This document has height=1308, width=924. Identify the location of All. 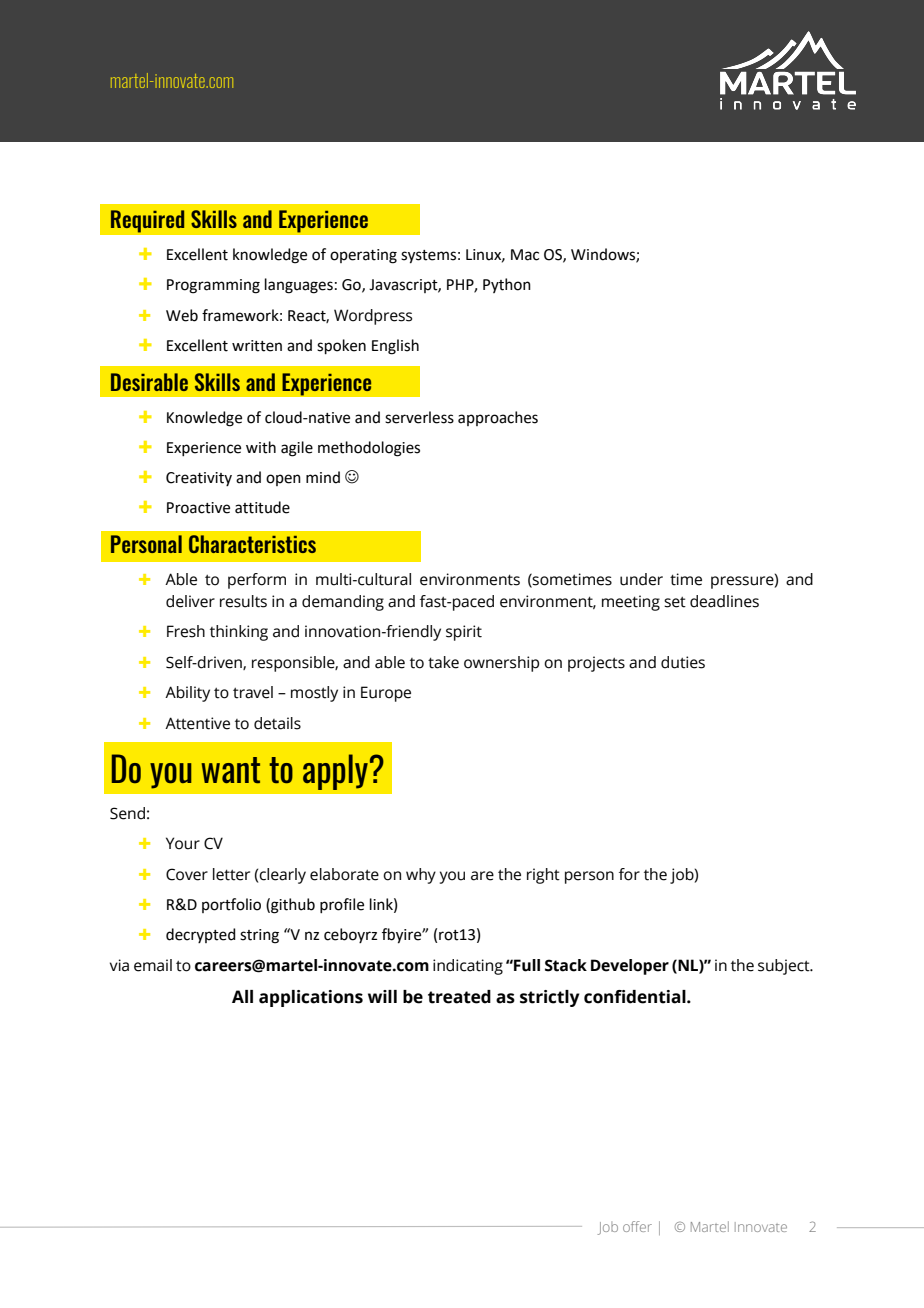
(242, 996).
